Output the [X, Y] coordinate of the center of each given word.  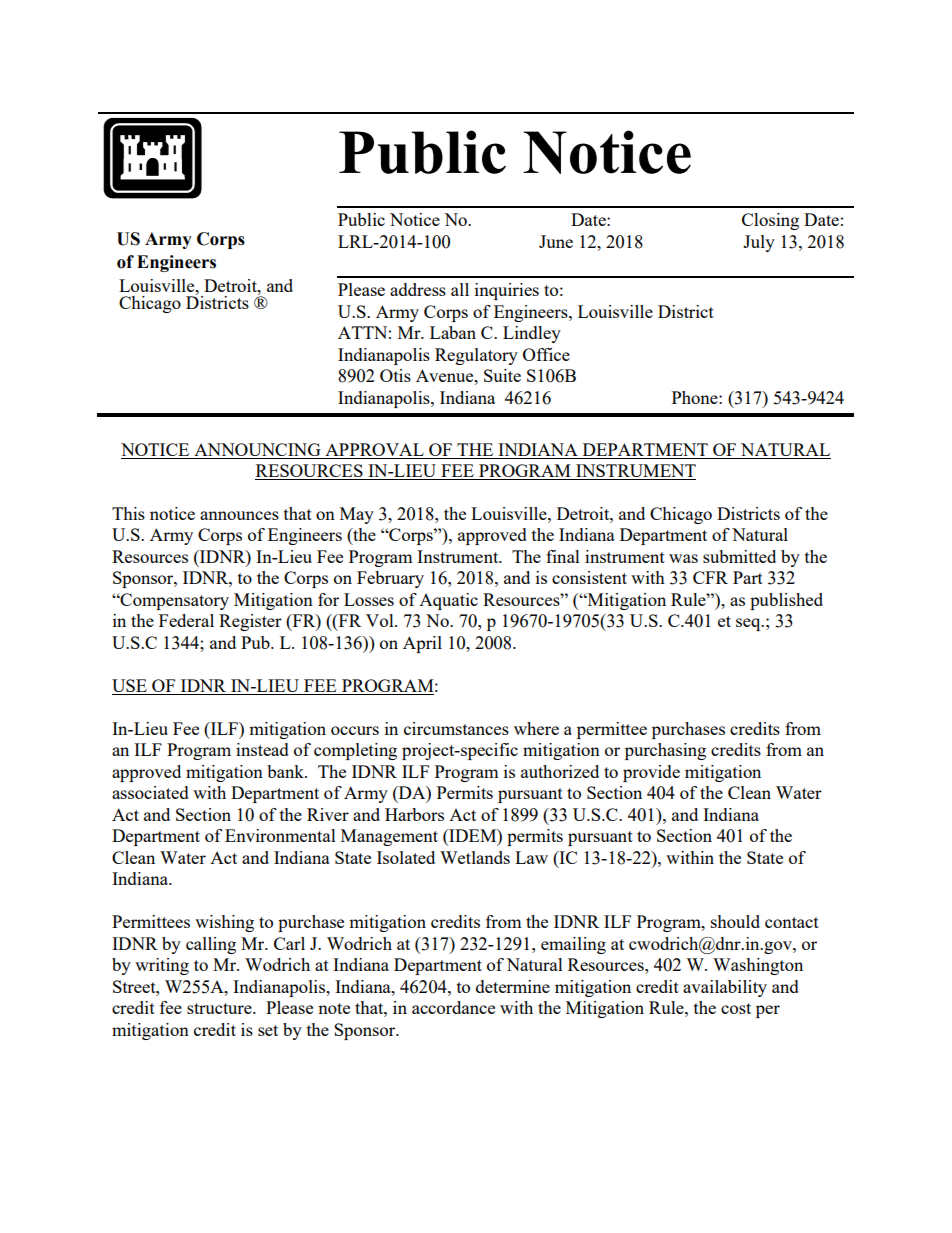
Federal [186, 620]
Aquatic [448, 601]
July [759, 243]
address [418, 289]
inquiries [507, 291]
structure [220, 1008]
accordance [453, 1007]
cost [736, 1008]
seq [749, 624]
